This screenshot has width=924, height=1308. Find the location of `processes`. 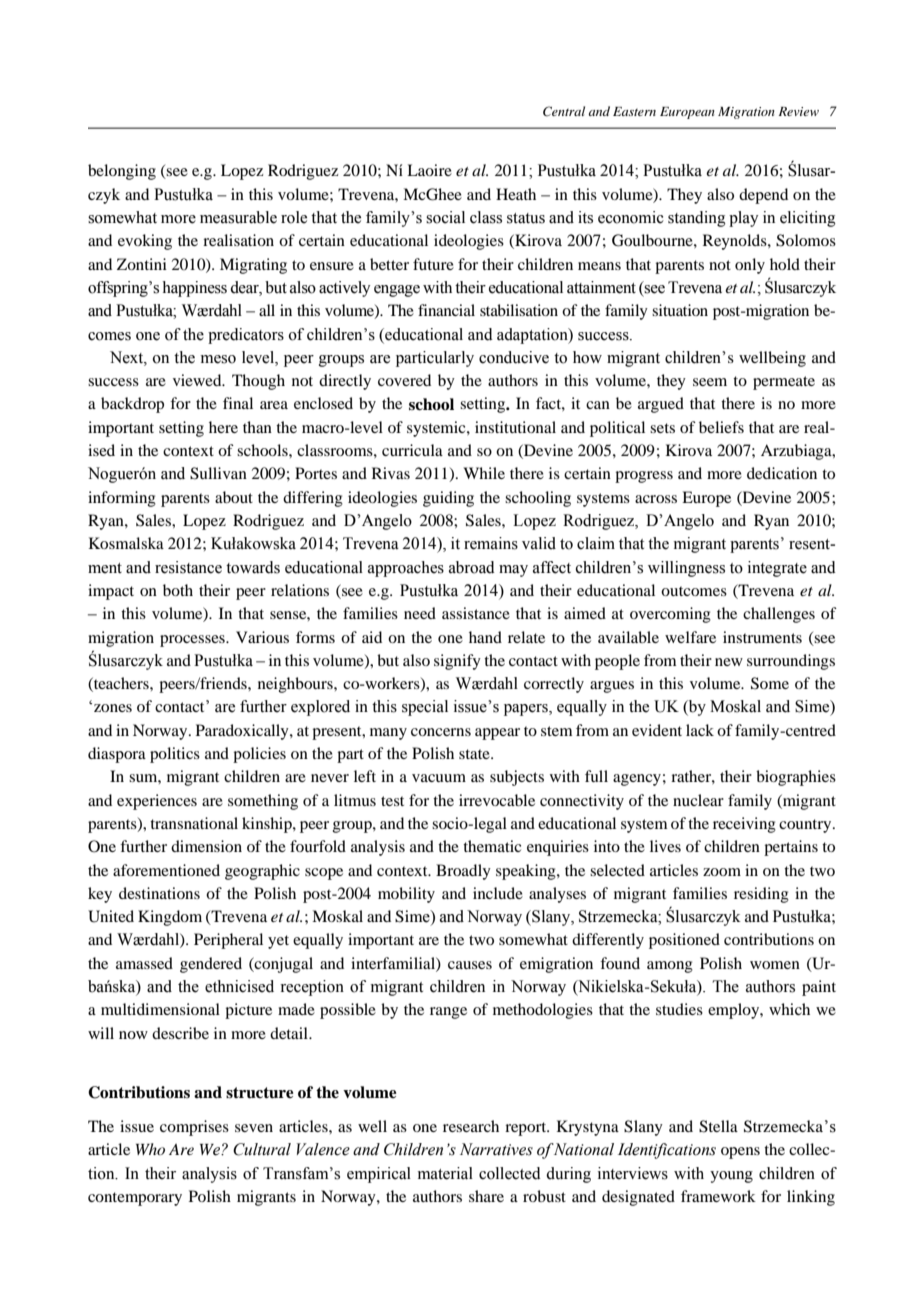

processes is located at coordinates (193, 641).
